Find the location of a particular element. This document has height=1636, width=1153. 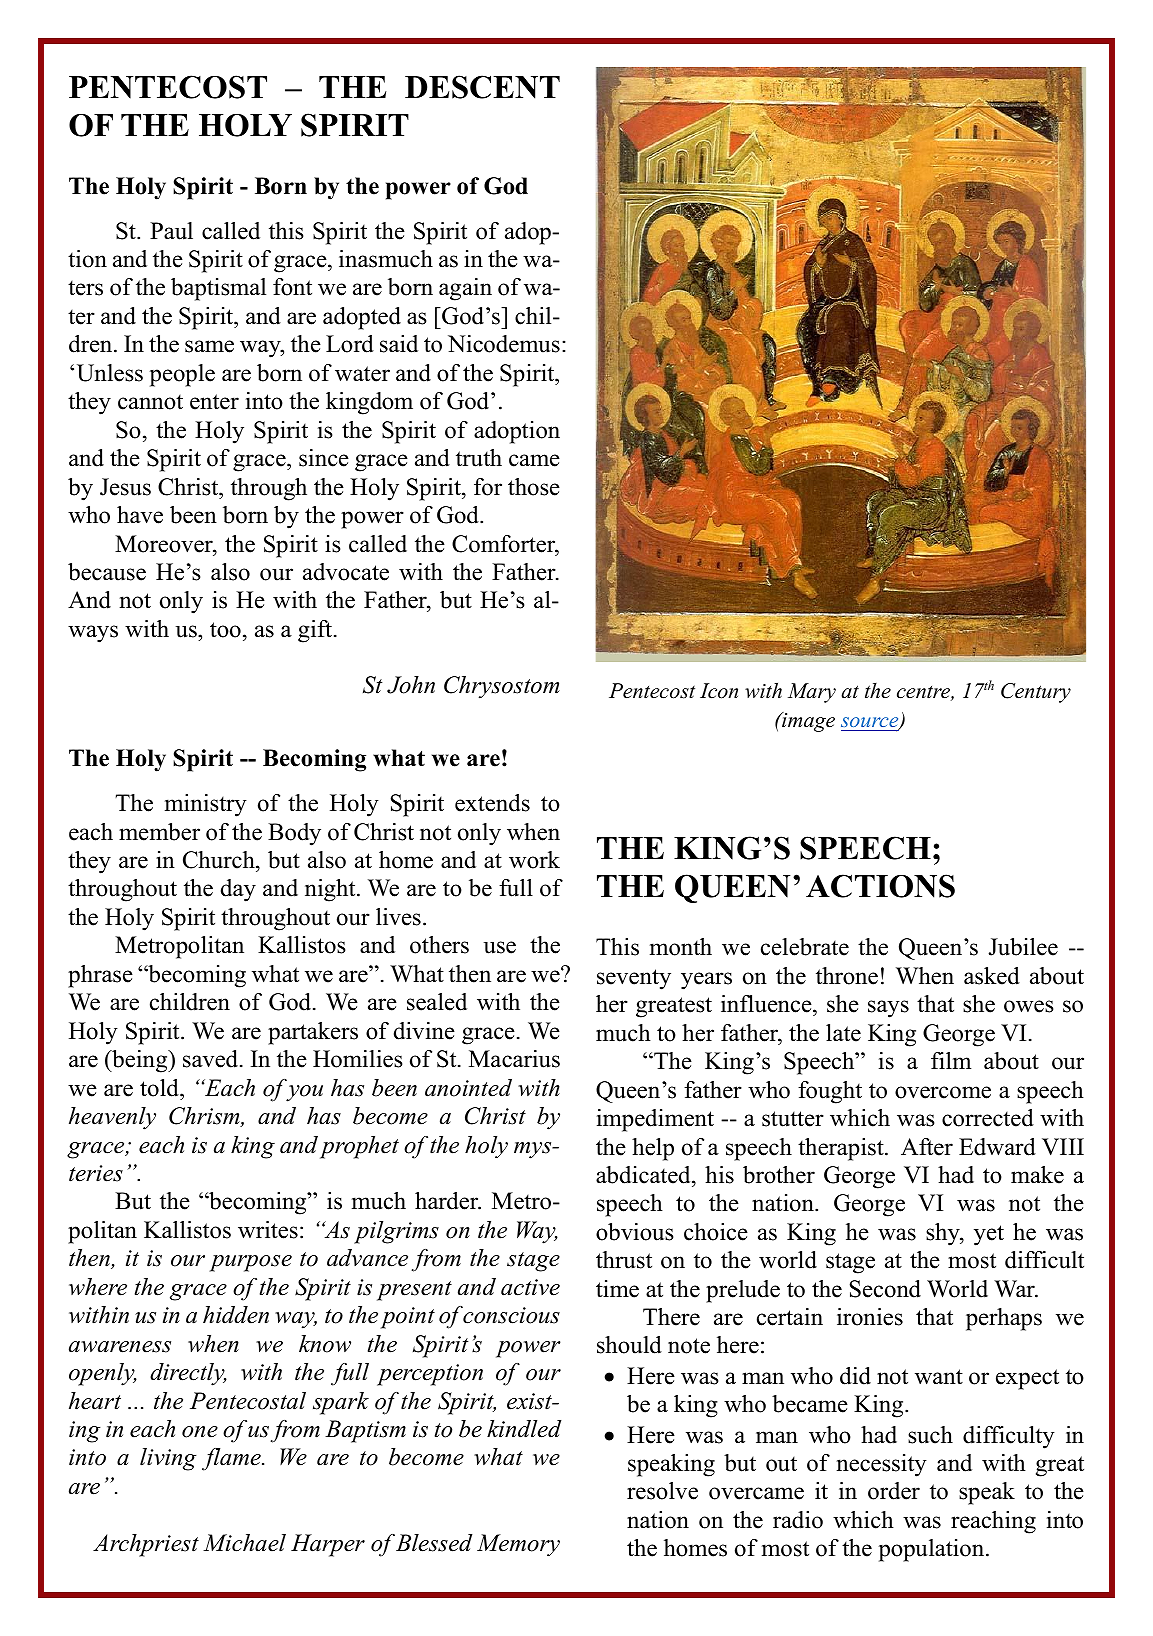

Michael is located at coordinates (244, 1543).
